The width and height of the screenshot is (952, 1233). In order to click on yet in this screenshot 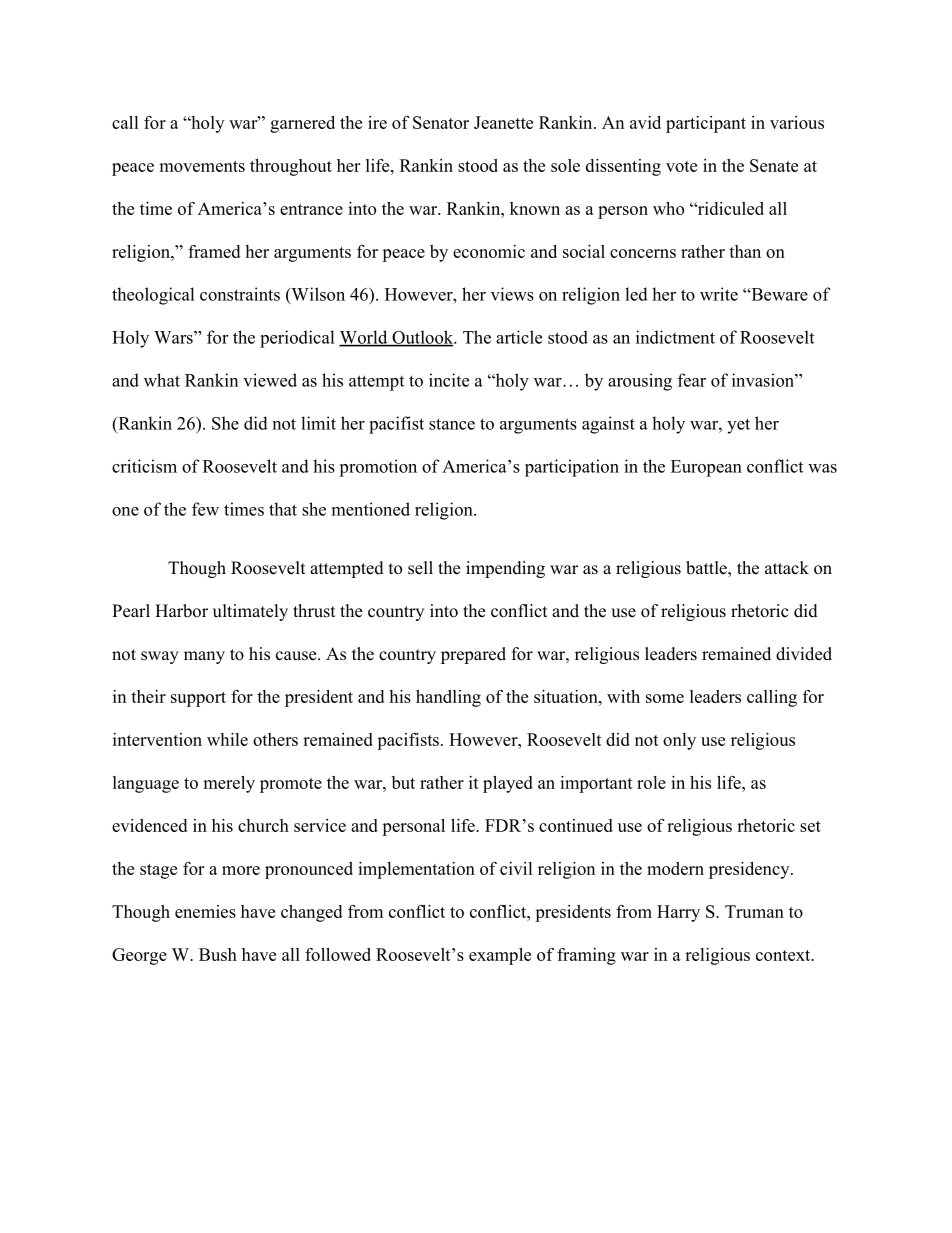, I will do `click(738, 426)`.
